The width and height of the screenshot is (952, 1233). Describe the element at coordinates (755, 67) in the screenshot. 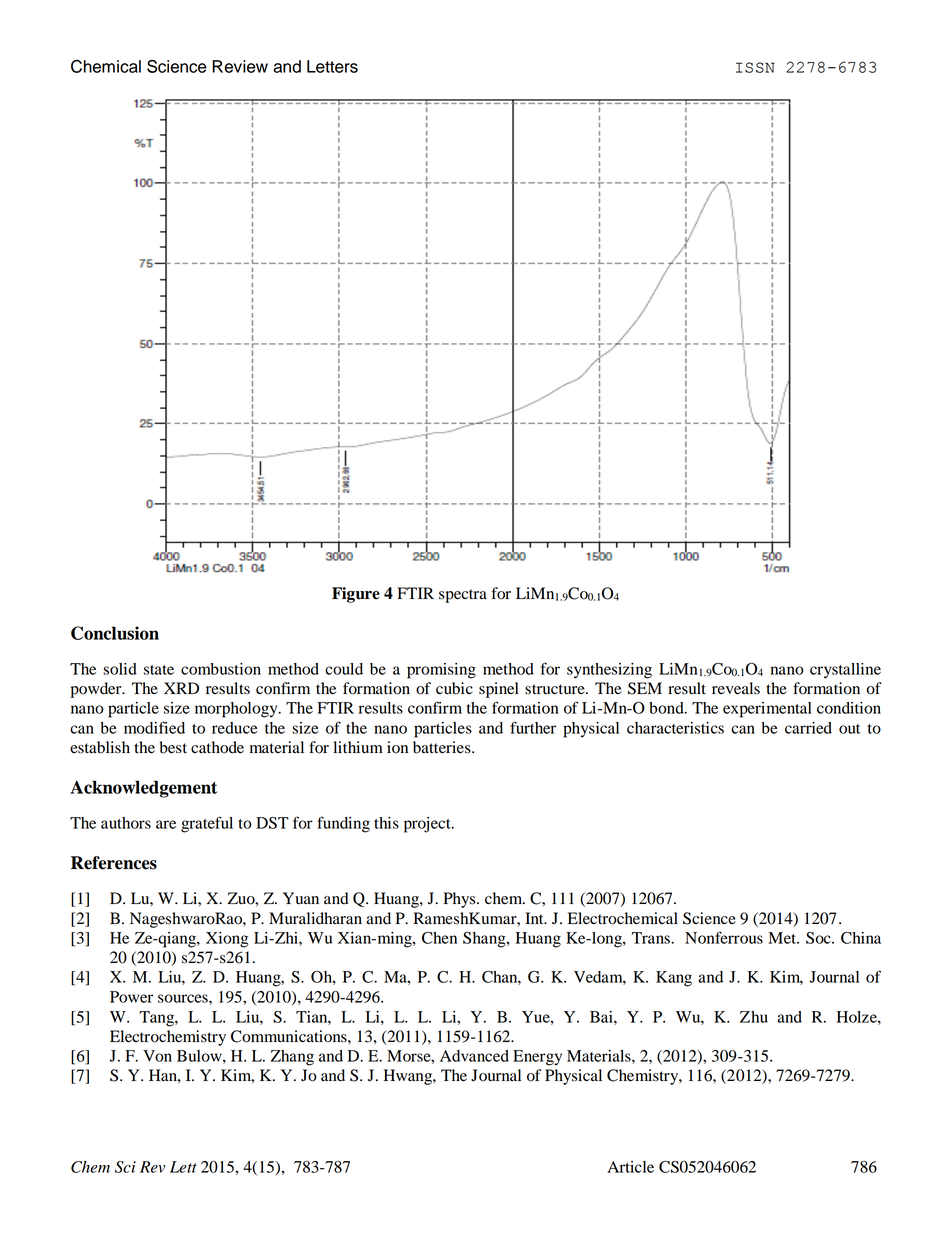

I see `ISSN` at that location.
